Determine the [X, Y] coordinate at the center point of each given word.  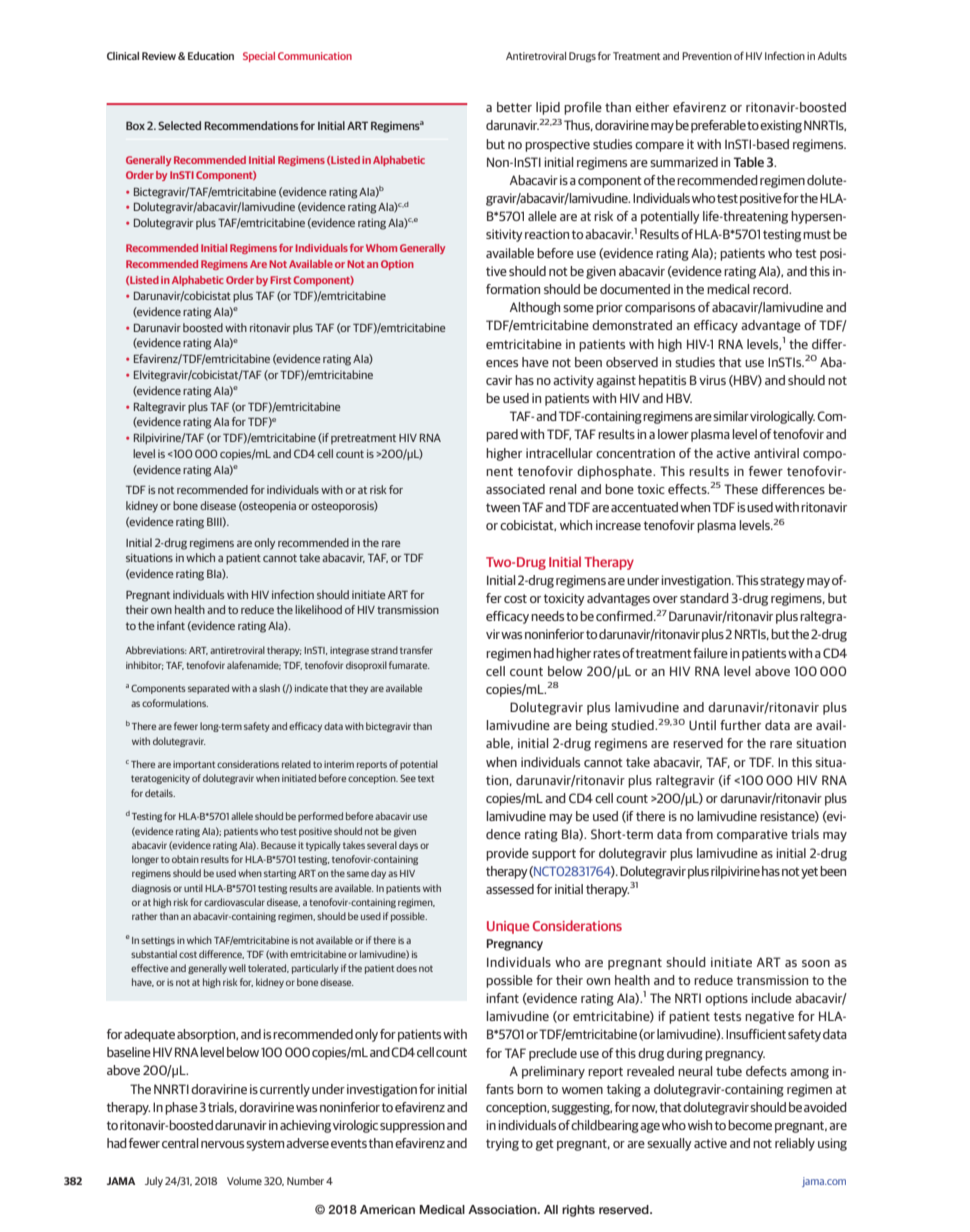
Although [535, 308]
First [280, 280]
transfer [416, 650]
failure [710, 653]
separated [208, 689]
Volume [244, 1181]
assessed [510, 889]
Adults [832, 56]
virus [712, 380]
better [514, 107]
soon [816, 963]
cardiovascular [234, 902]
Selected [179, 125]
